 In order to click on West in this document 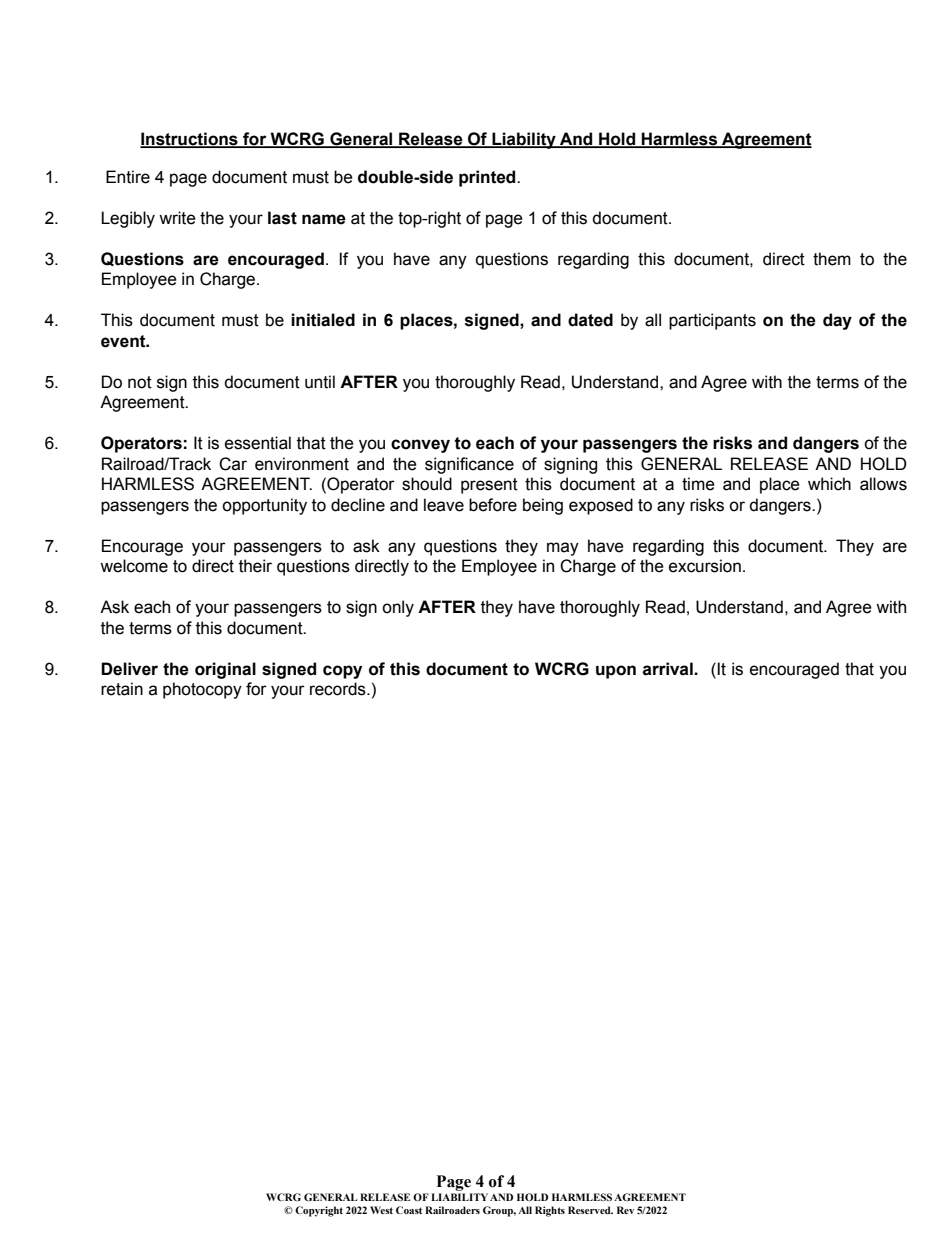, I will do `click(381, 1210)`.
